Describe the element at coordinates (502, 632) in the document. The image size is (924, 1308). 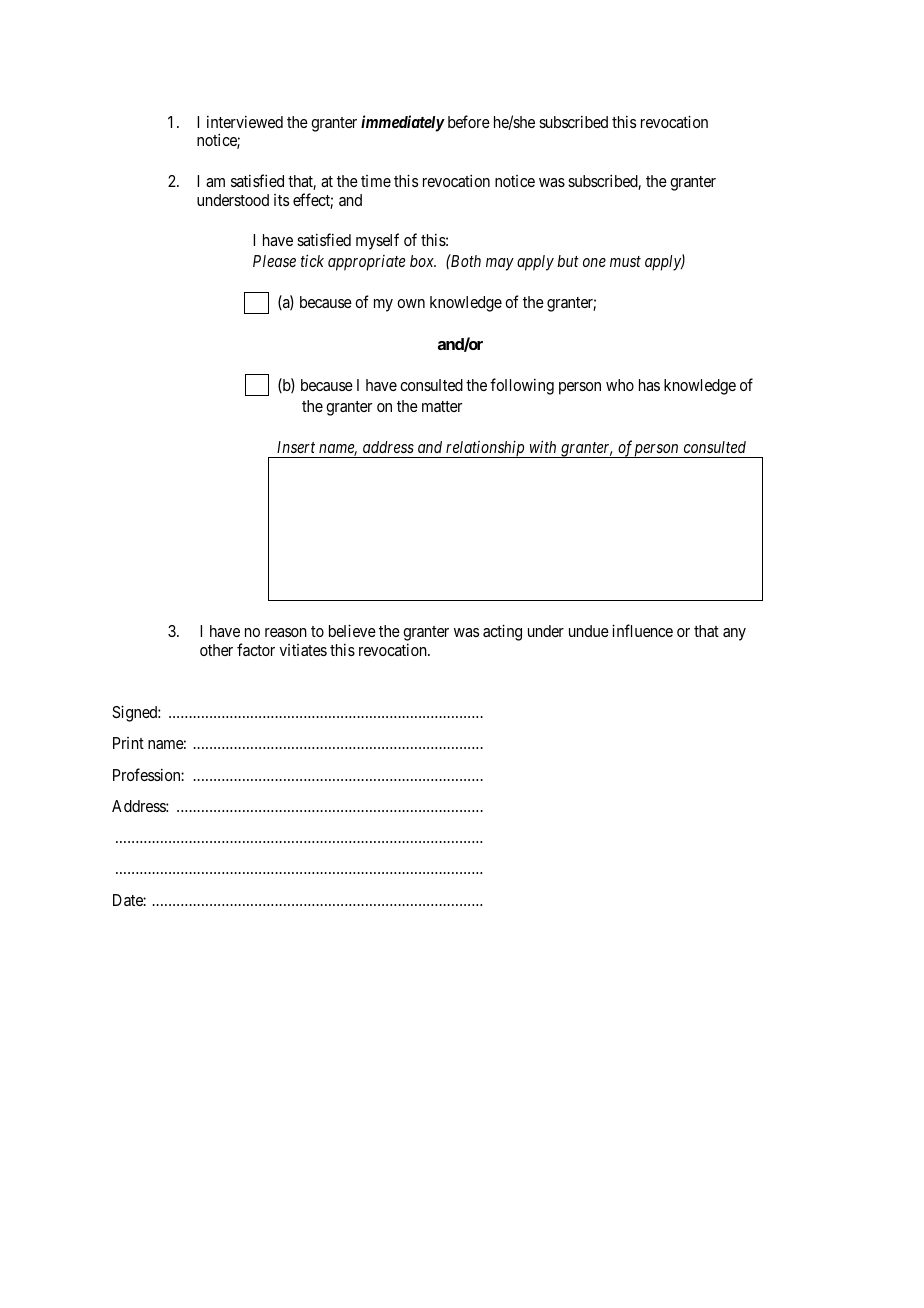
I see `acting` at that location.
